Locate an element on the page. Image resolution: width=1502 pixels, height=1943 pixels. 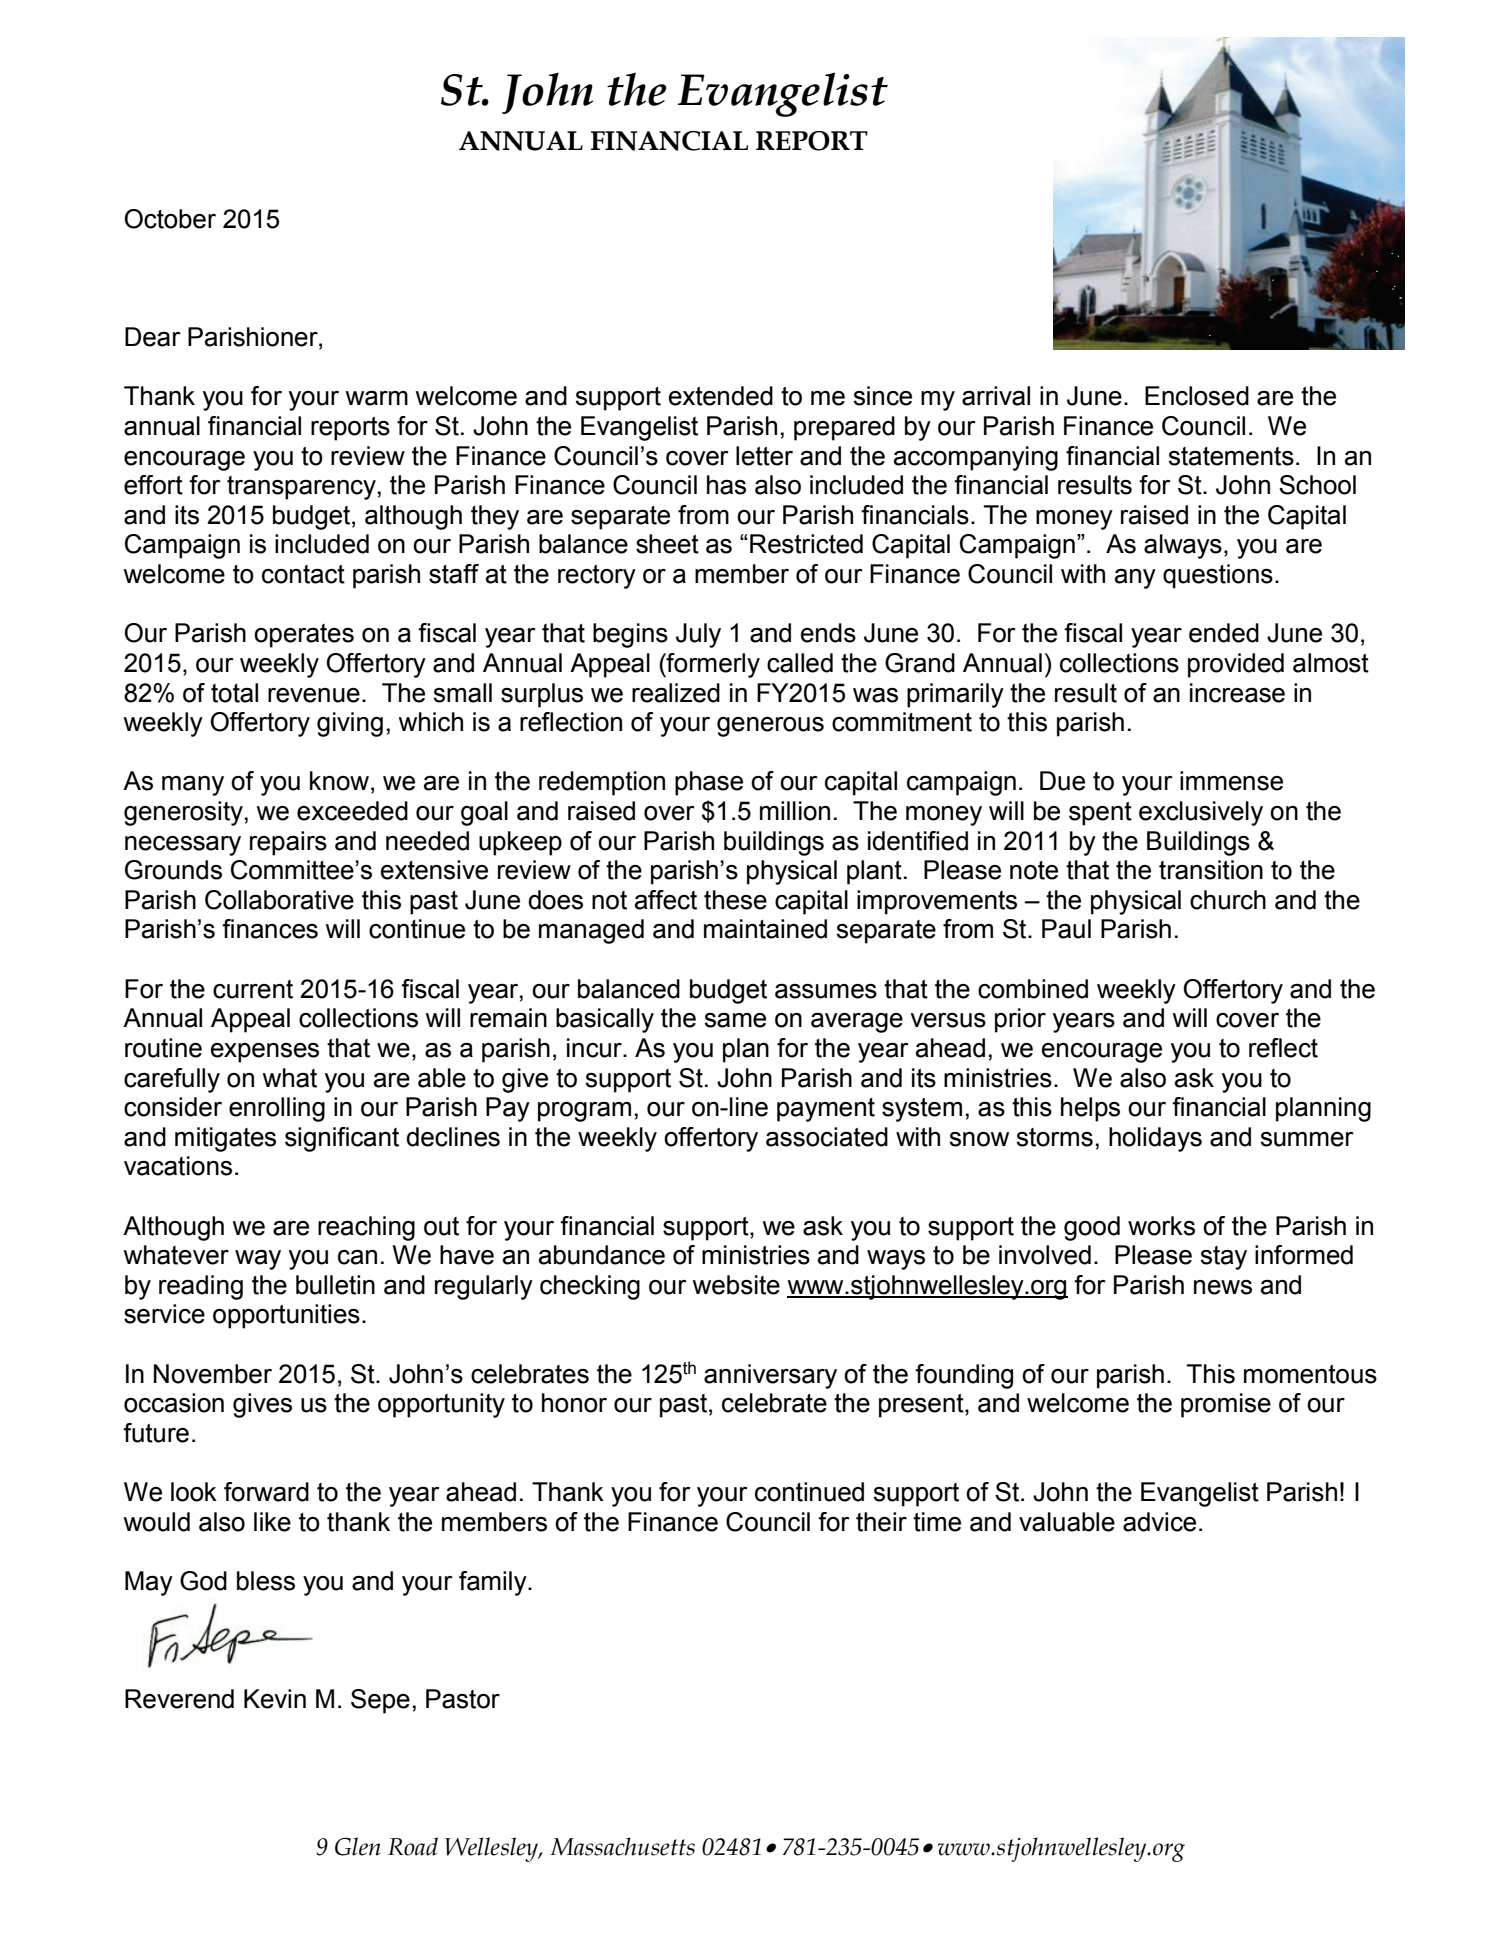
since is located at coordinates (882, 396).
